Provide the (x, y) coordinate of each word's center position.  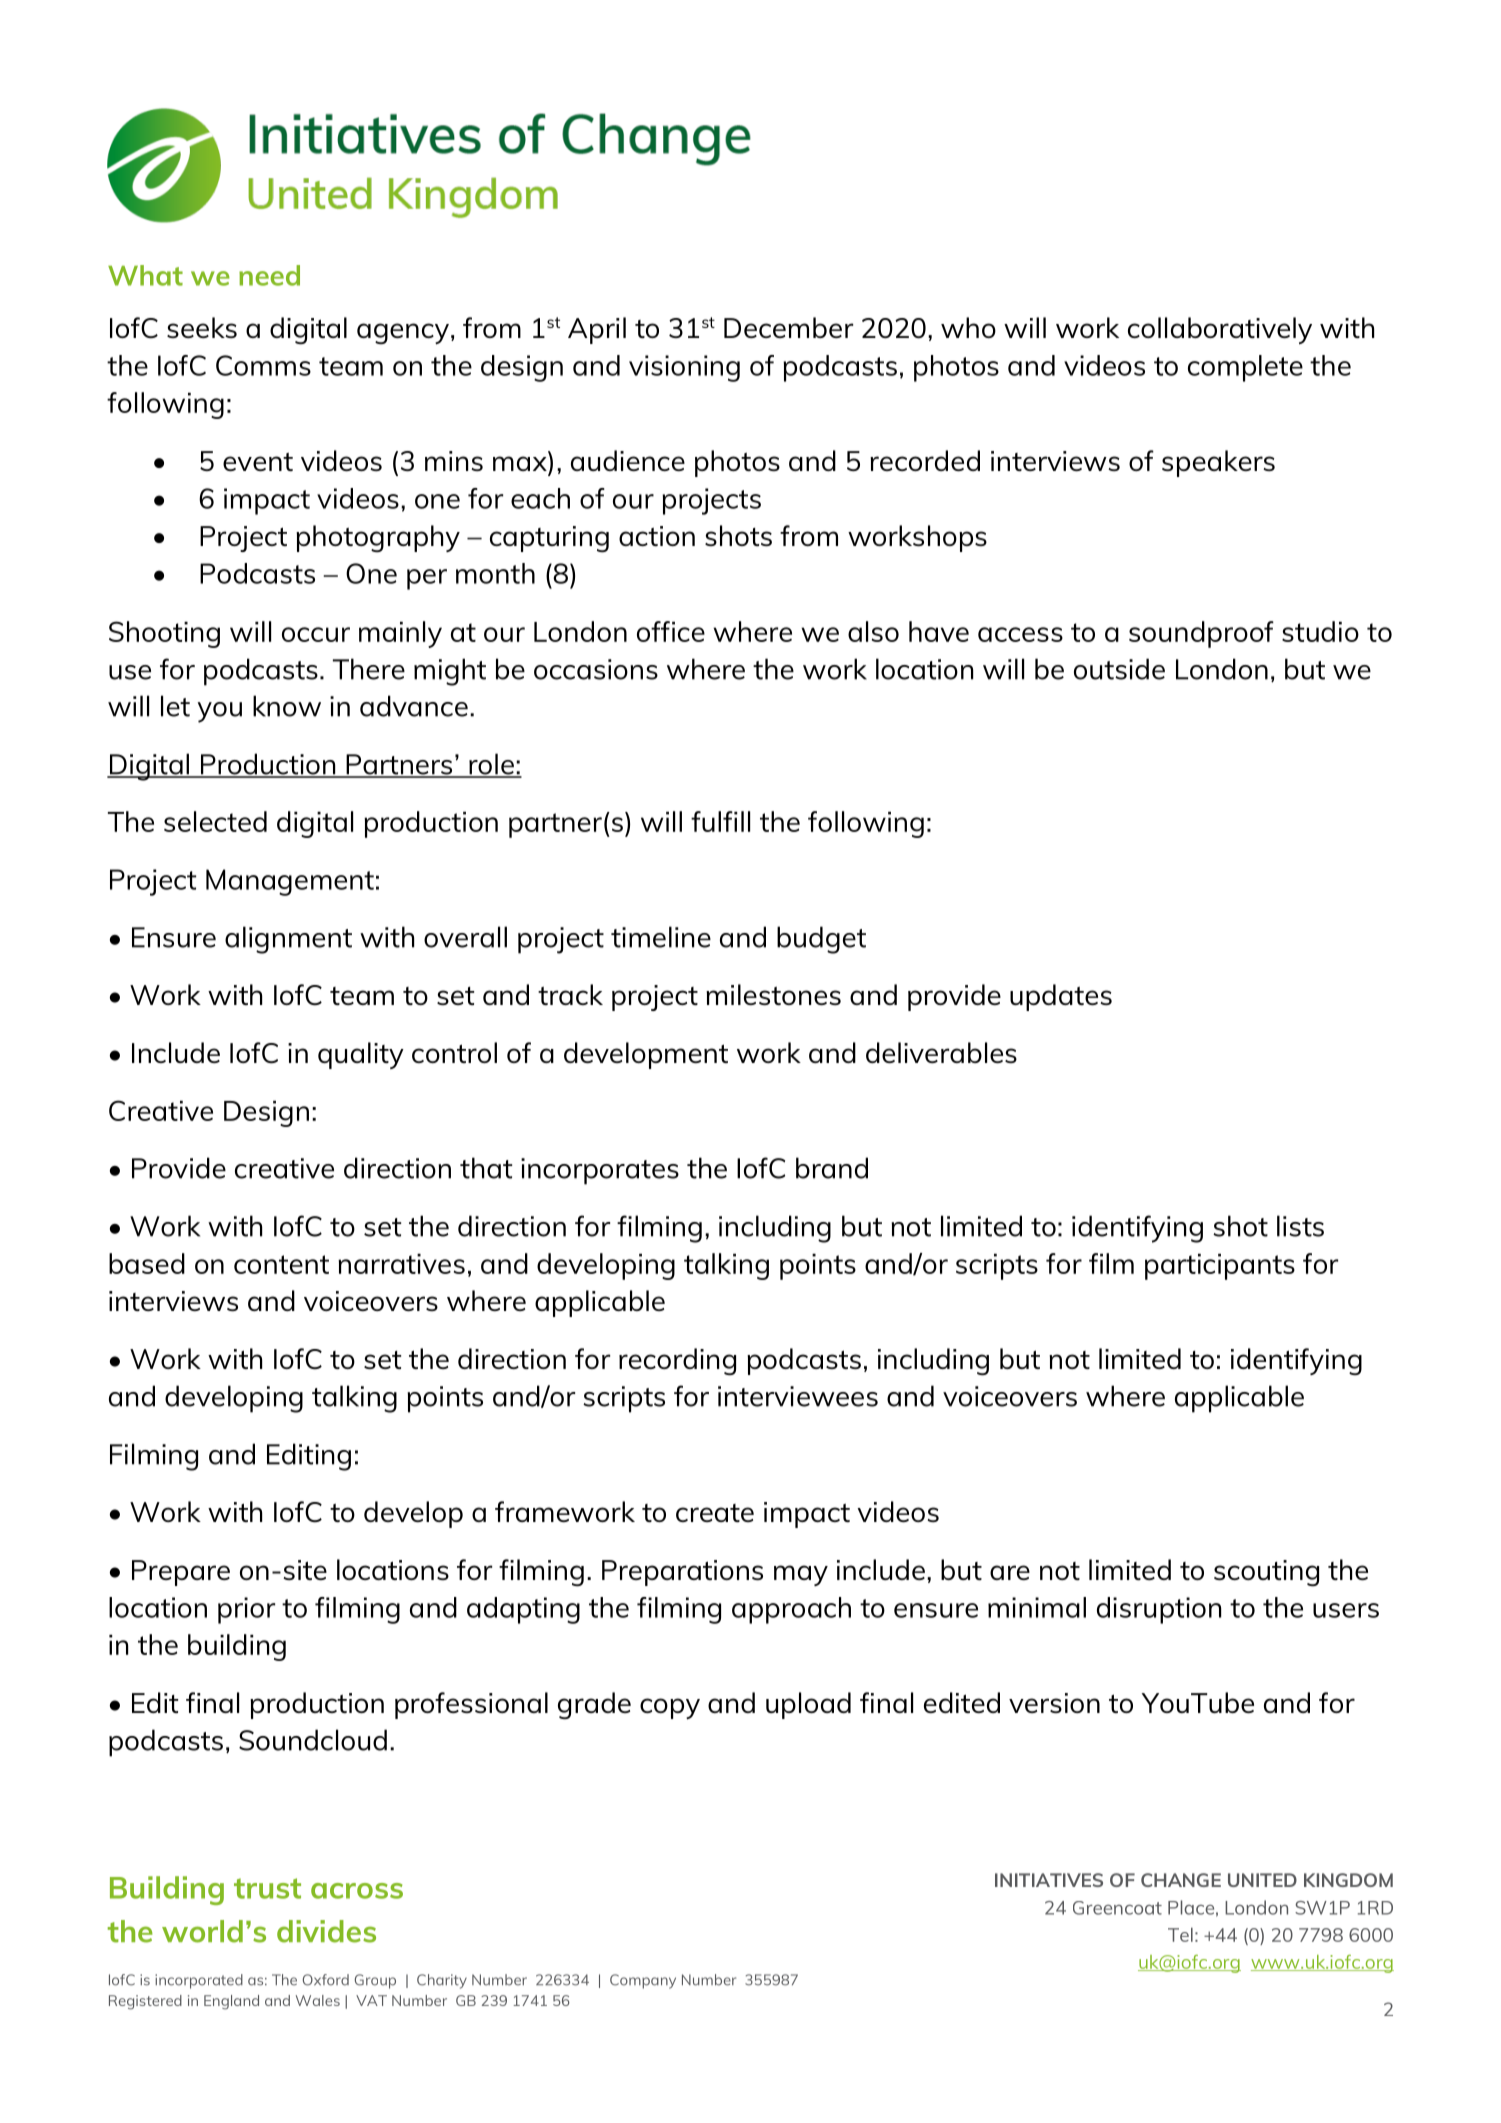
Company (643, 1981)
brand (832, 1168)
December (789, 327)
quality (361, 1055)
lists (1300, 1226)
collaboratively (1220, 330)
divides (326, 1931)
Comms (263, 365)
